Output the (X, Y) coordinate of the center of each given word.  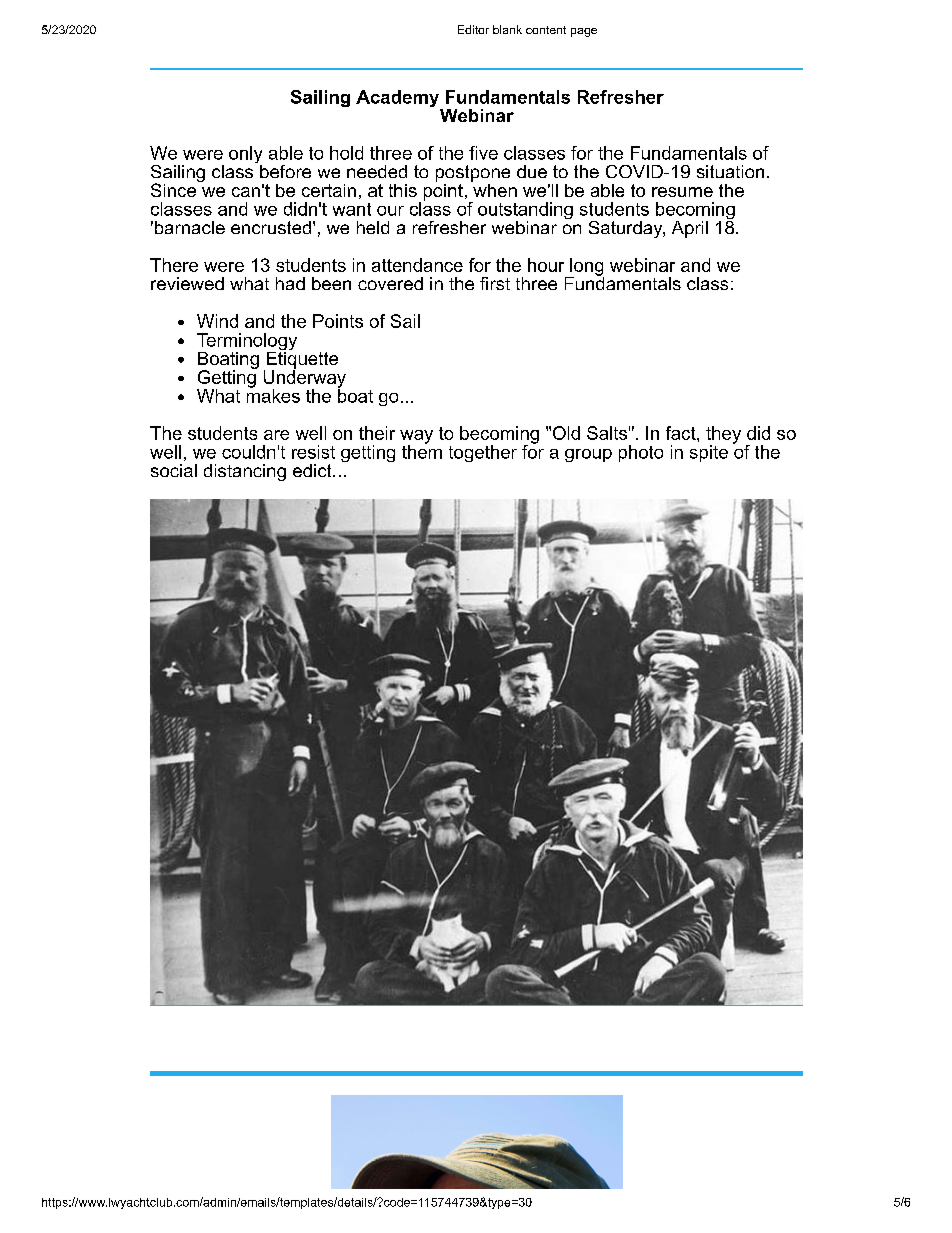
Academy (398, 100)
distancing (245, 472)
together (483, 453)
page (584, 32)
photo (641, 453)
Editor (473, 29)
